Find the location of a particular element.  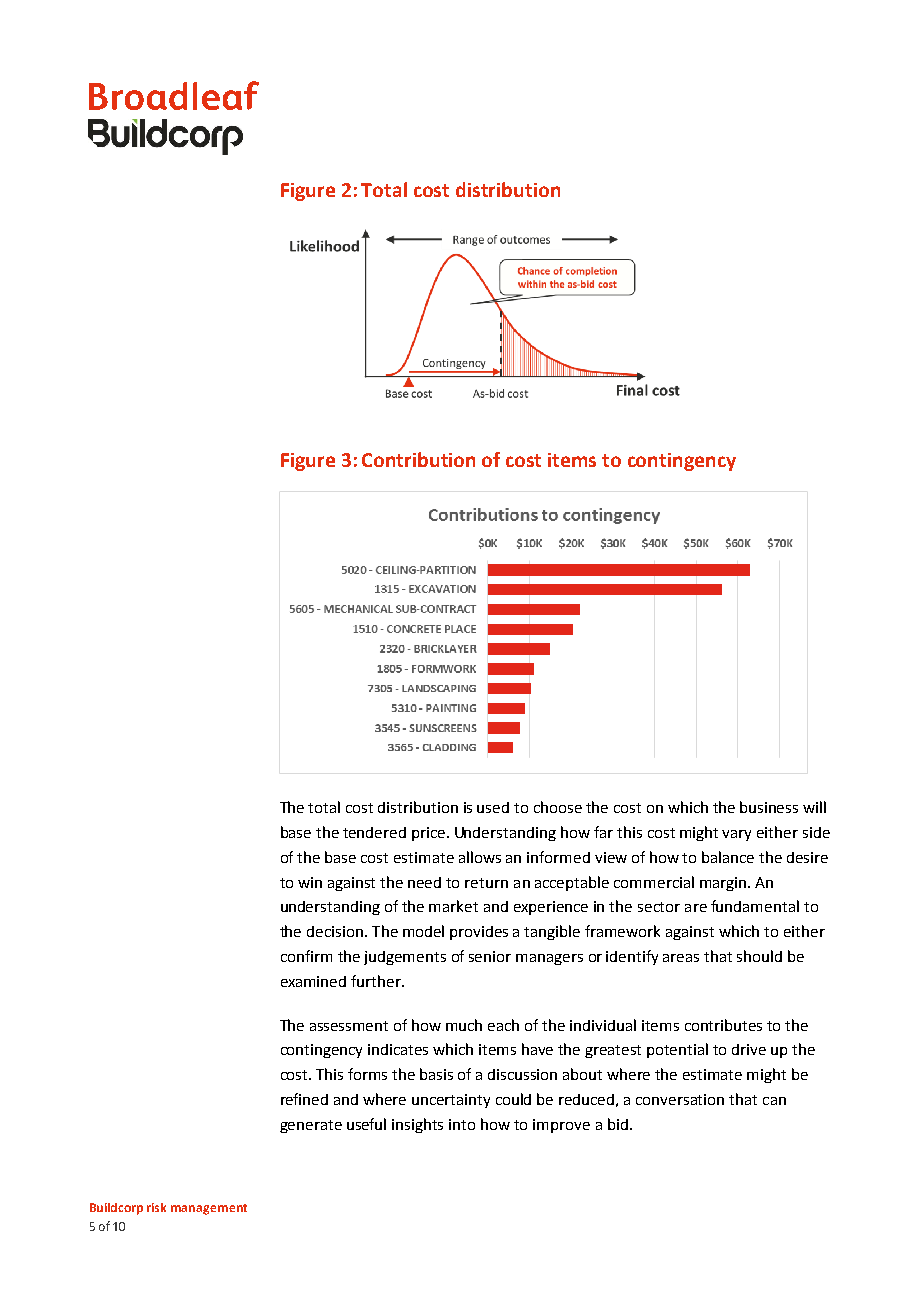

each is located at coordinates (503, 1025).
